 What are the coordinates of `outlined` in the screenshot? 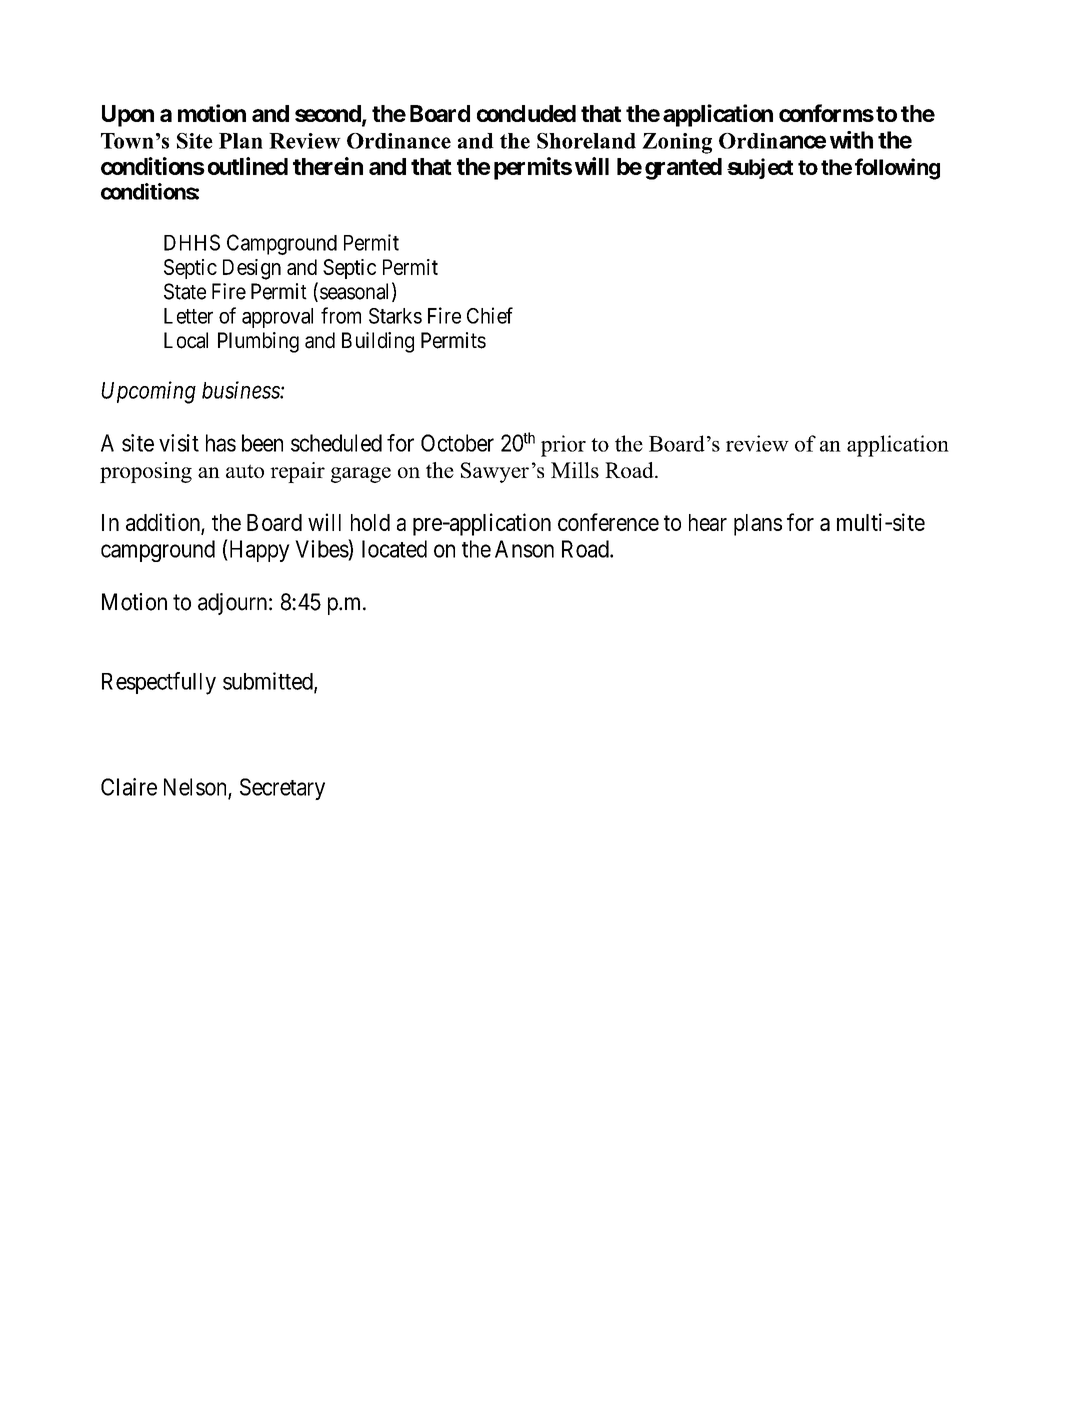 It's located at (248, 166).
